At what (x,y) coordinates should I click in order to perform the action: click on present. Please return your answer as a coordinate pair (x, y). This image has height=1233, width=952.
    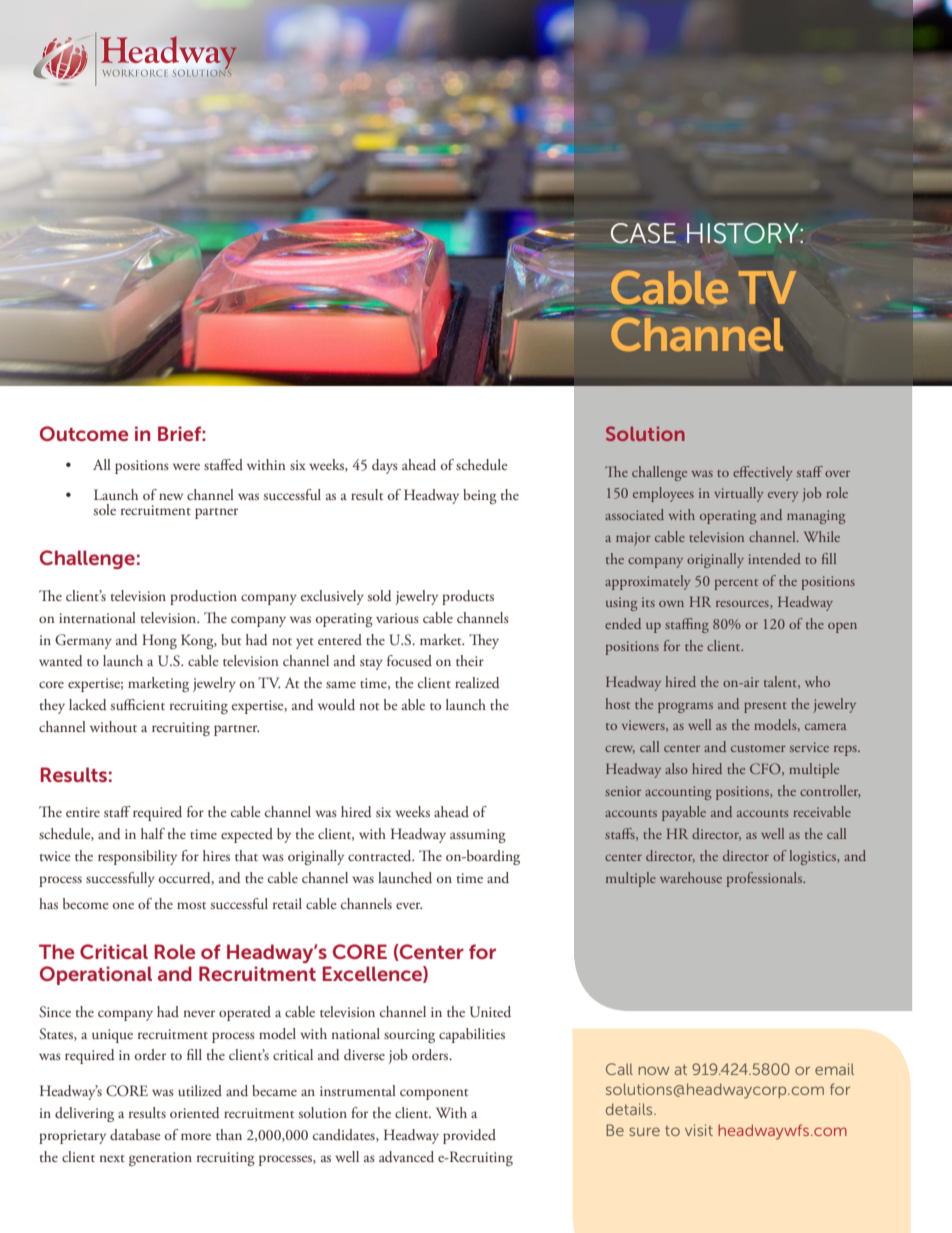
    Looking at the image, I should click on (765, 707).
